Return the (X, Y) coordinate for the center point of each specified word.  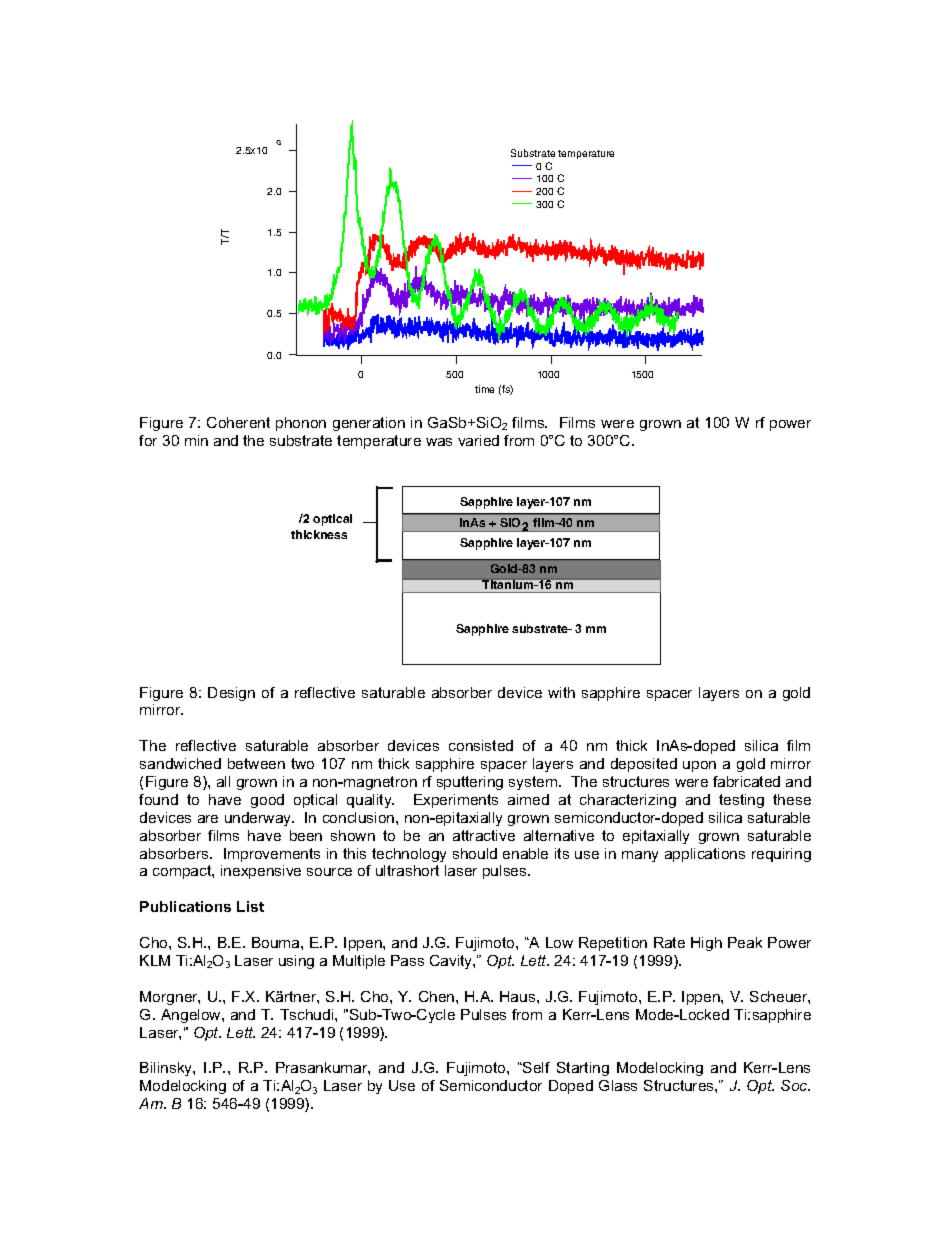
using (296, 962)
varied (478, 440)
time (484, 389)
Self (535, 1067)
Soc (795, 1085)
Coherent (238, 422)
